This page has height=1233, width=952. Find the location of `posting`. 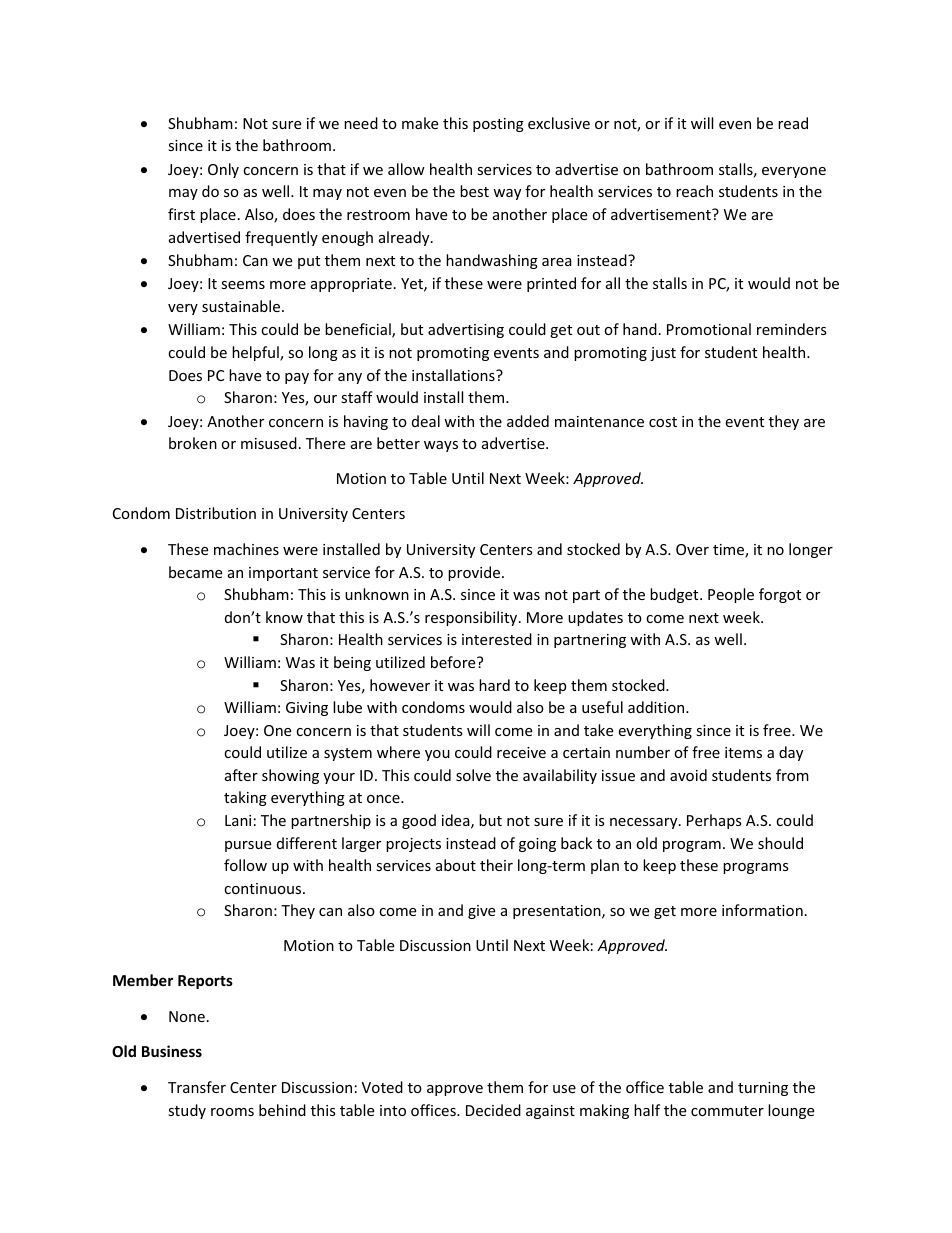

posting is located at coordinates (498, 125).
